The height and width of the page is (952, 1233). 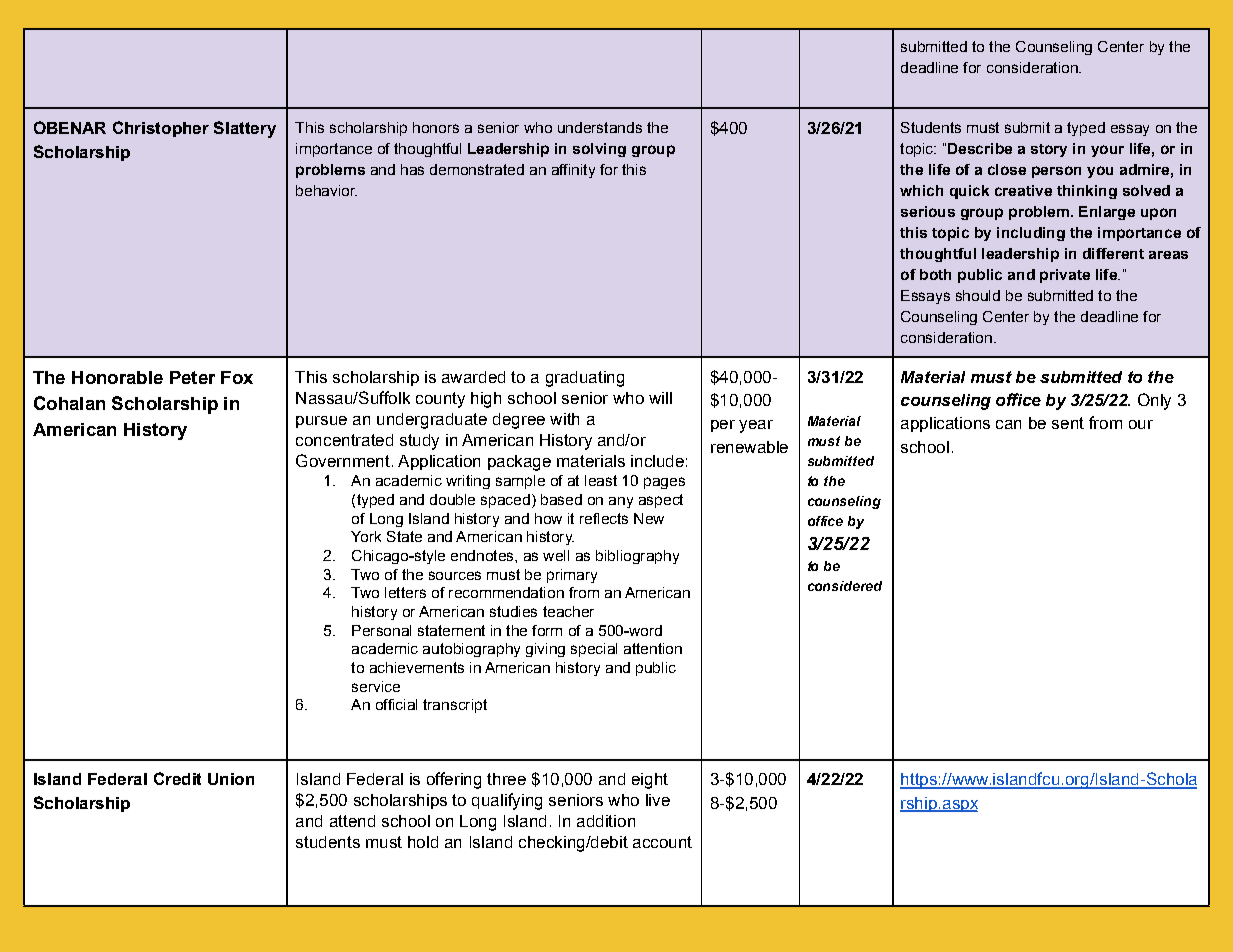 What do you see at coordinates (245, 129) in the page?
I see `Slattery` at bounding box center [245, 129].
